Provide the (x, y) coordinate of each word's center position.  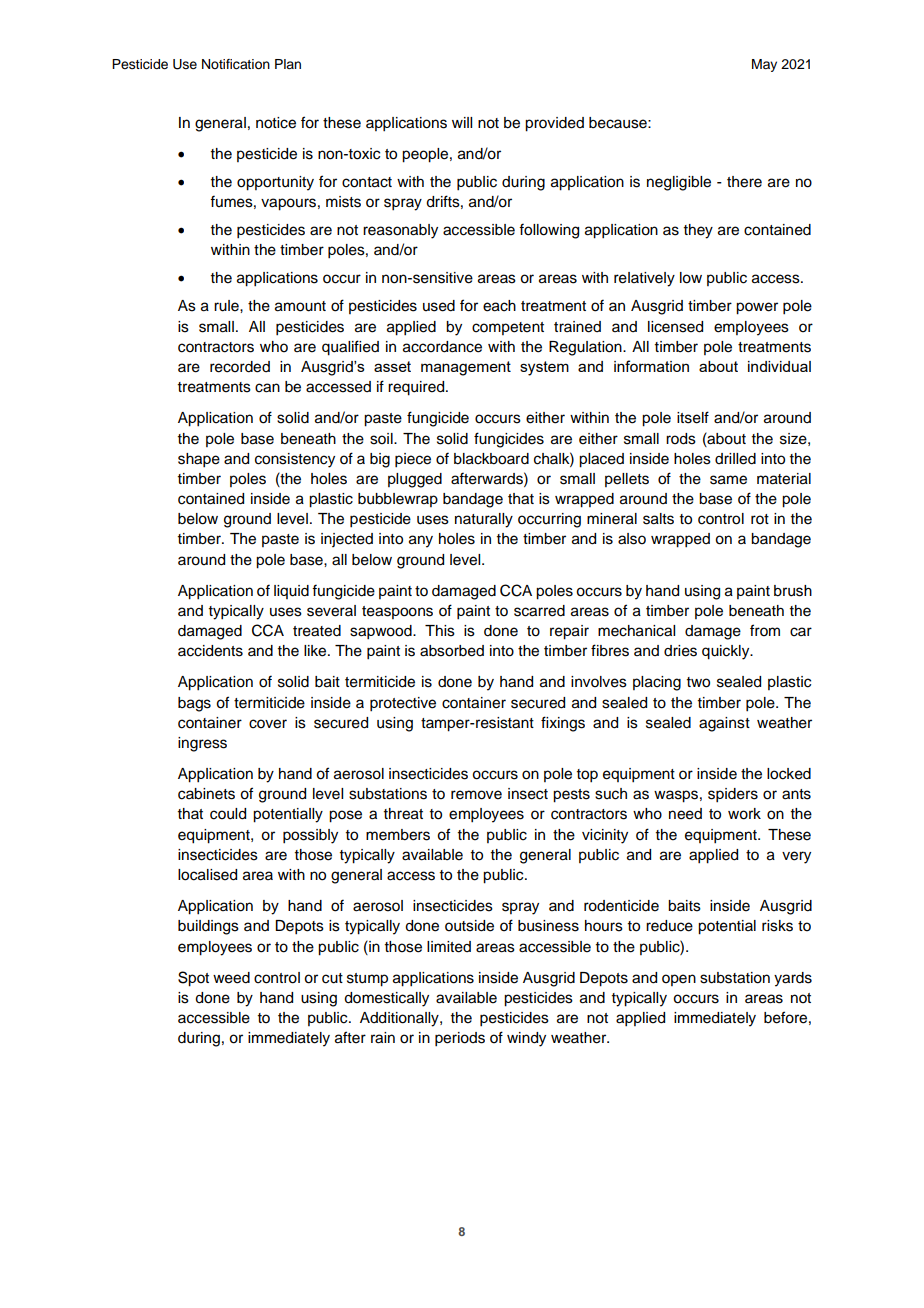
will (462, 122)
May (764, 65)
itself (693, 417)
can (267, 388)
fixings (563, 724)
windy (526, 1039)
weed (231, 978)
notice (276, 123)
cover (268, 724)
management (466, 368)
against (724, 724)
